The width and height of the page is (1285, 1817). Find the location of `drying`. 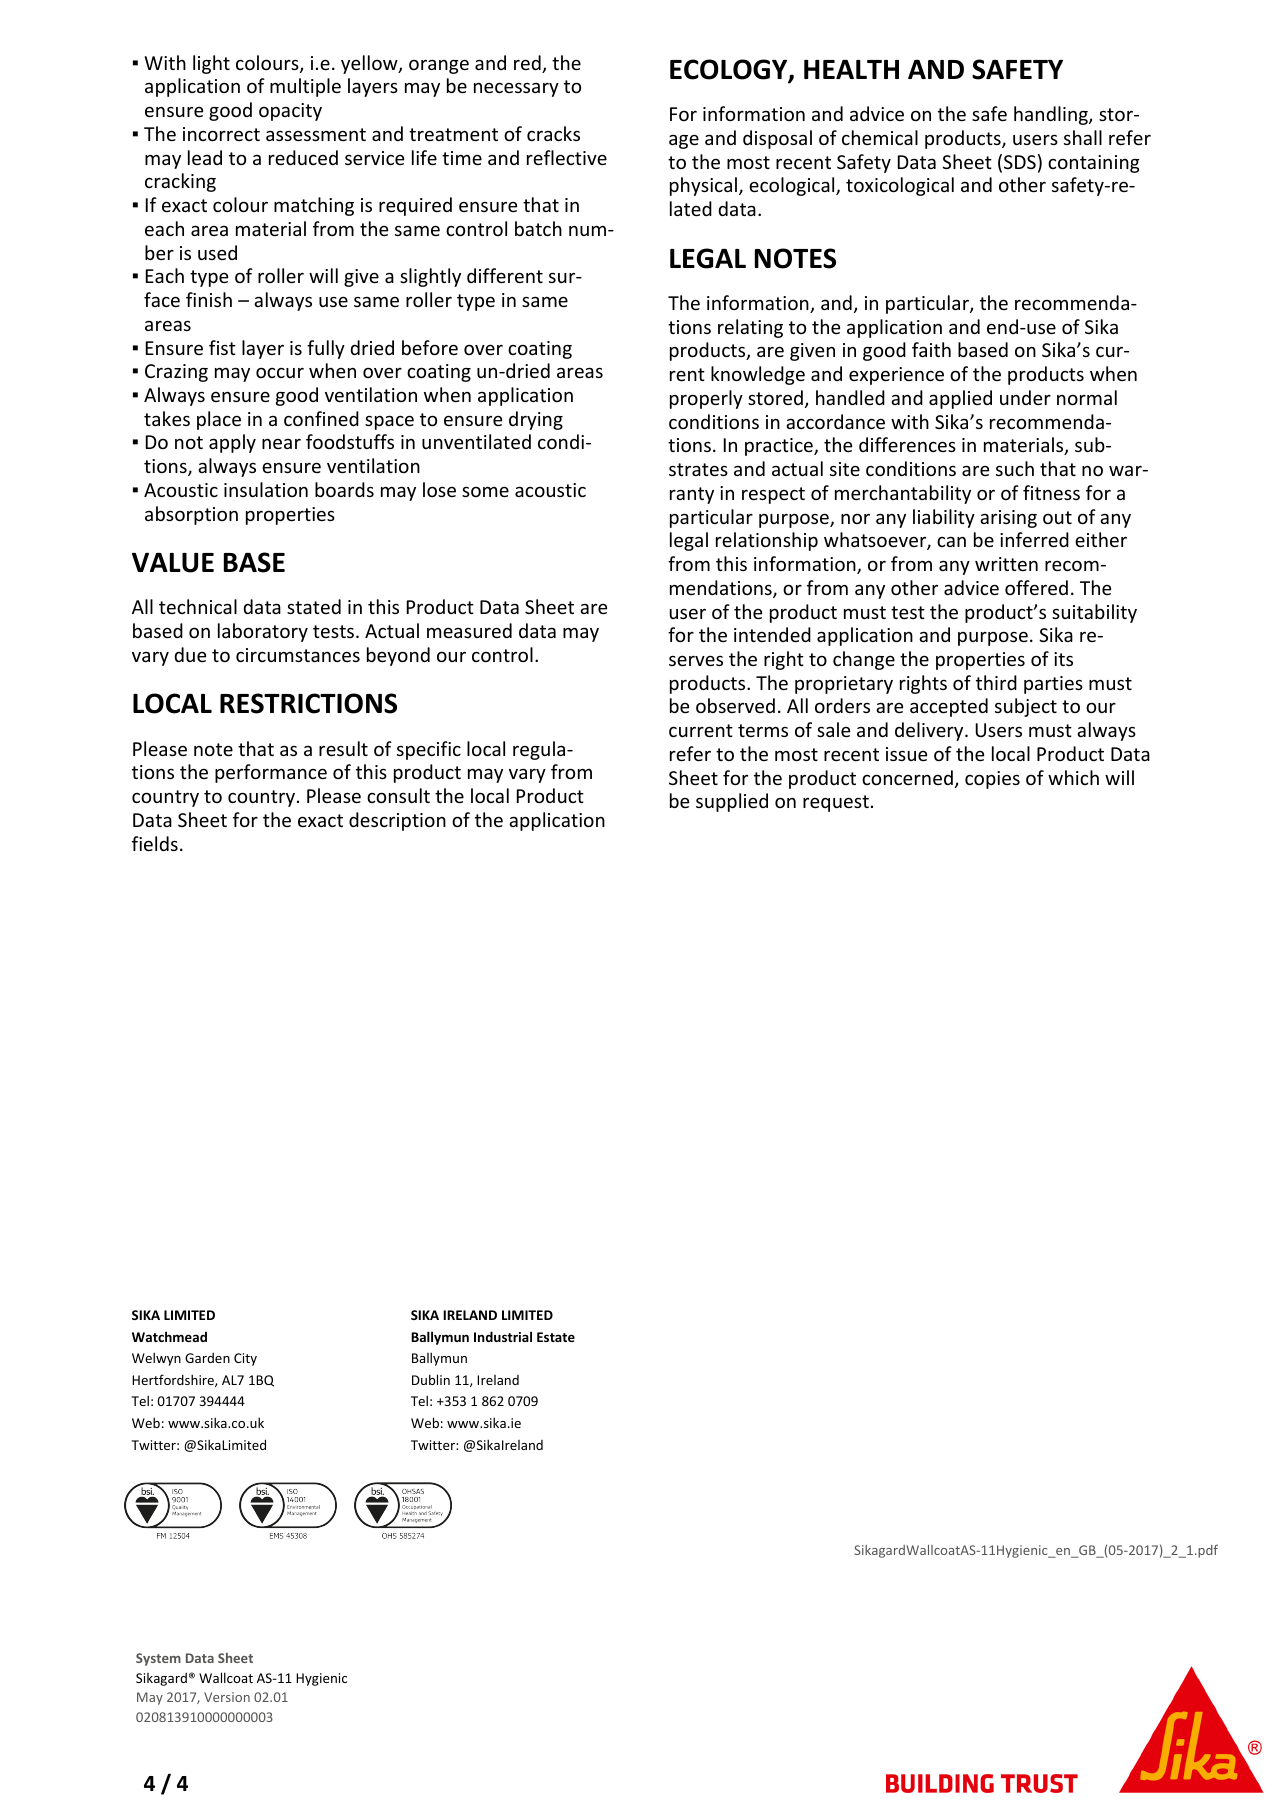

drying is located at coordinates (536, 420).
